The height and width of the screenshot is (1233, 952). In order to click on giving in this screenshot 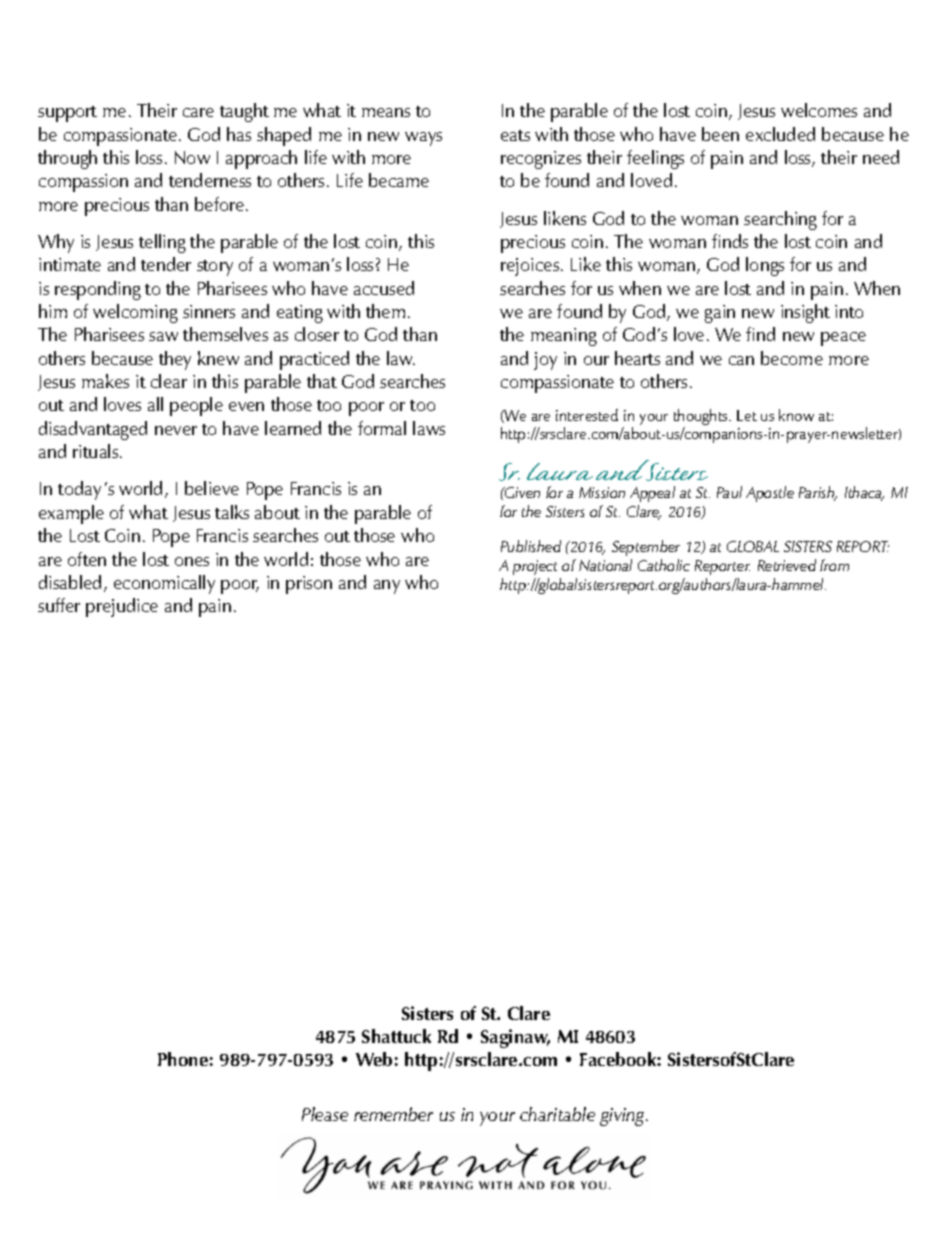, I will do `click(624, 1117)`.
